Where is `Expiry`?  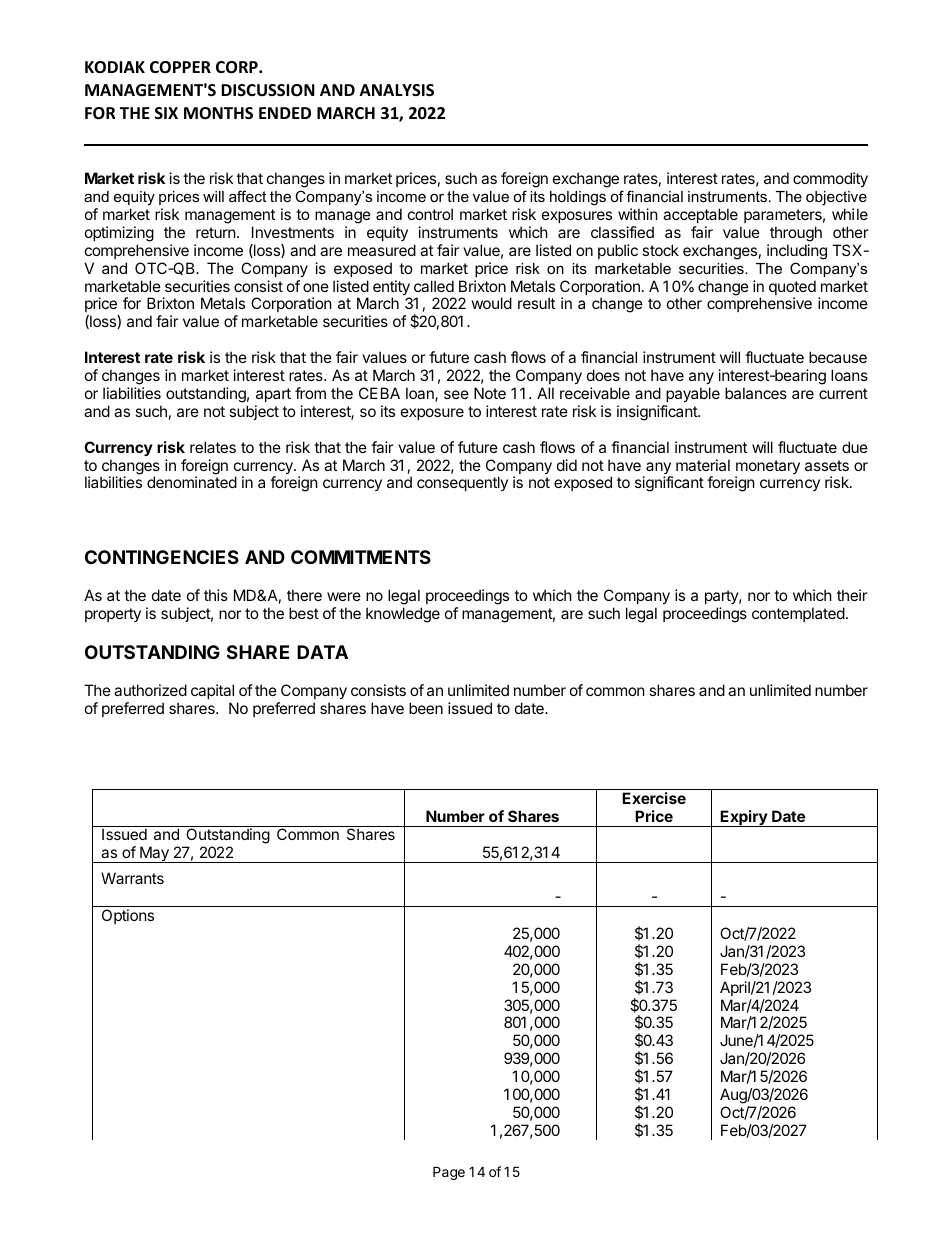
Expiry is located at coordinates (743, 818).
